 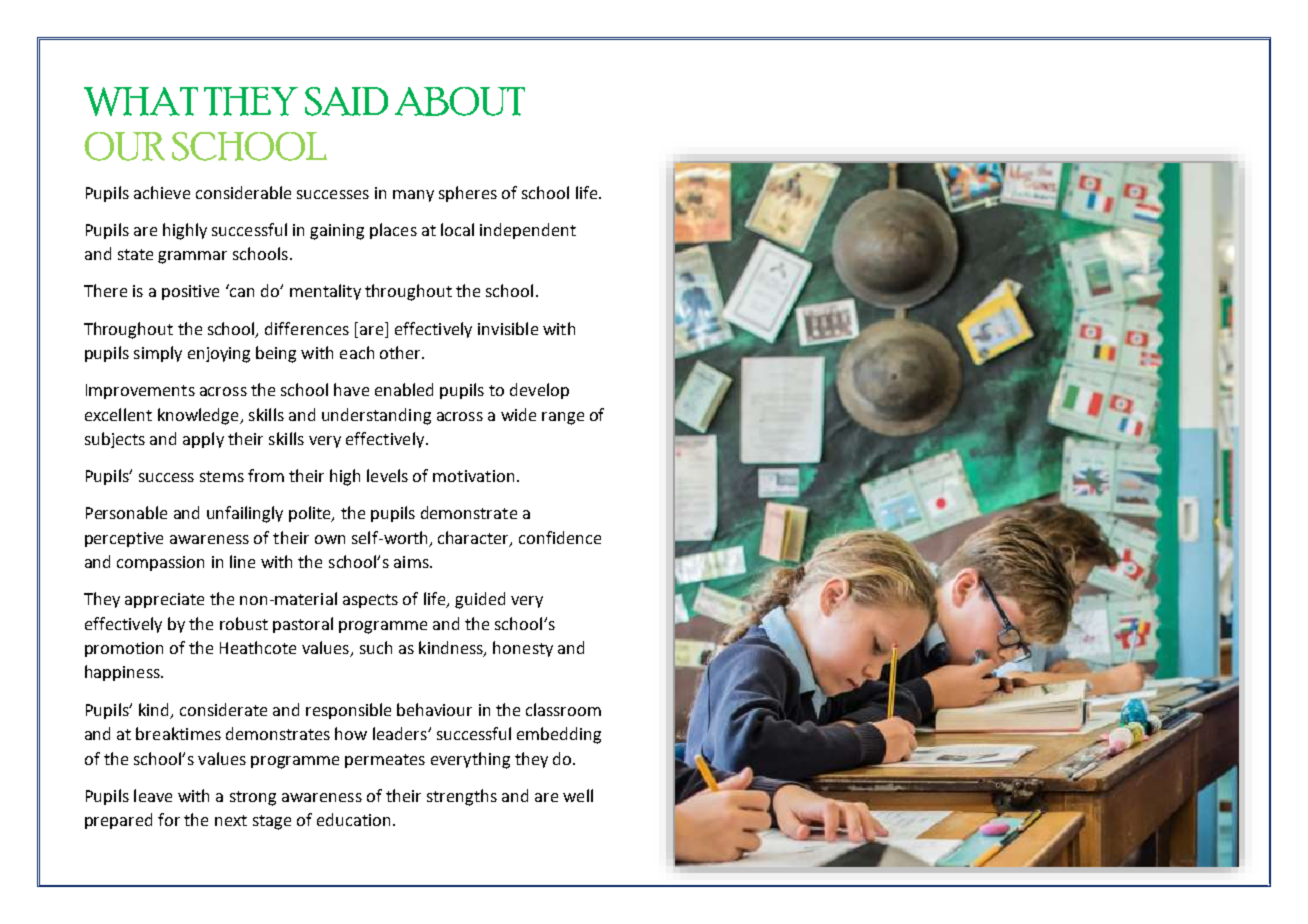 I want to click on such, so click(x=376, y=647).
